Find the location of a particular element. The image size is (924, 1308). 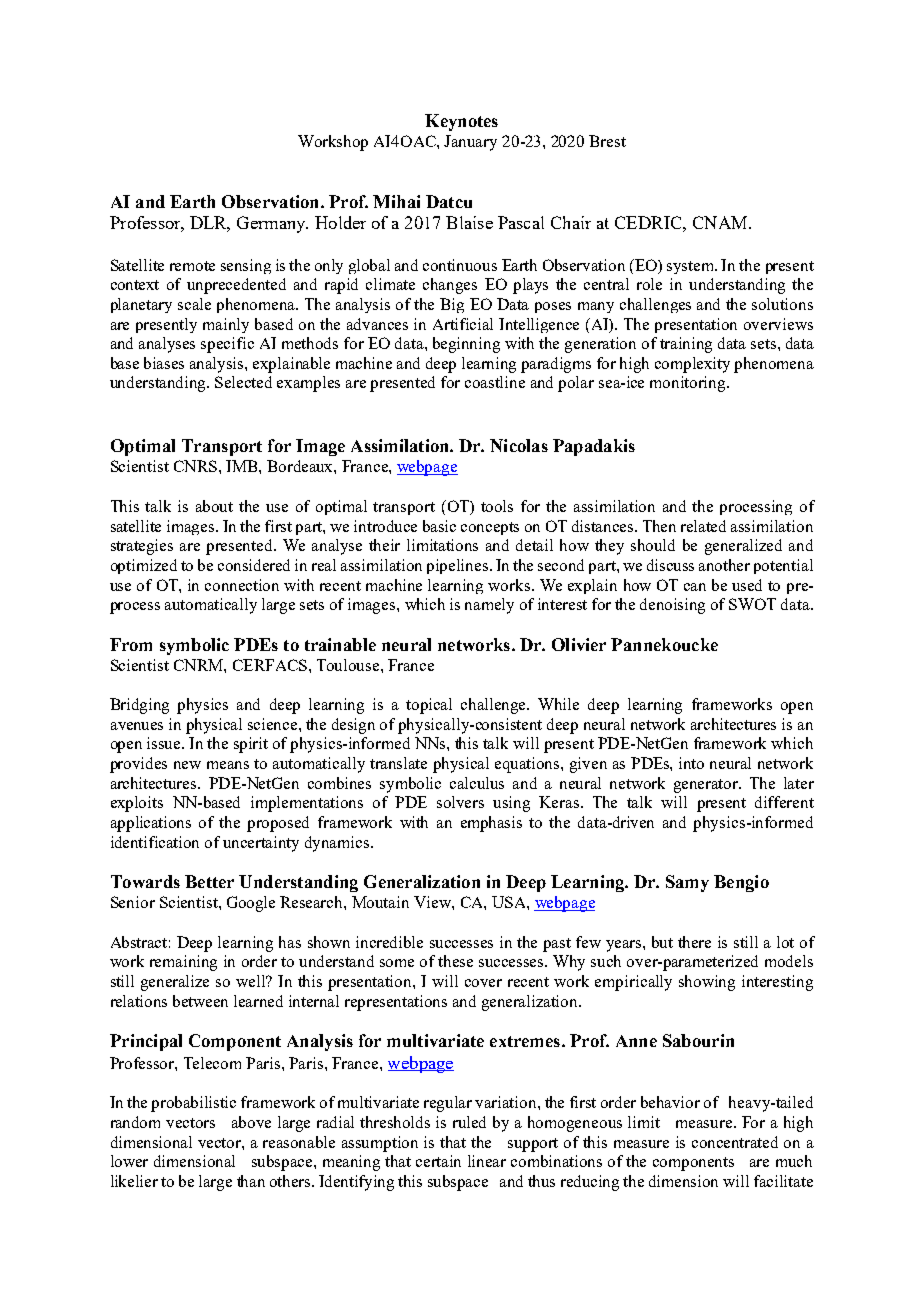

related is located at coordinates (703, 526).
